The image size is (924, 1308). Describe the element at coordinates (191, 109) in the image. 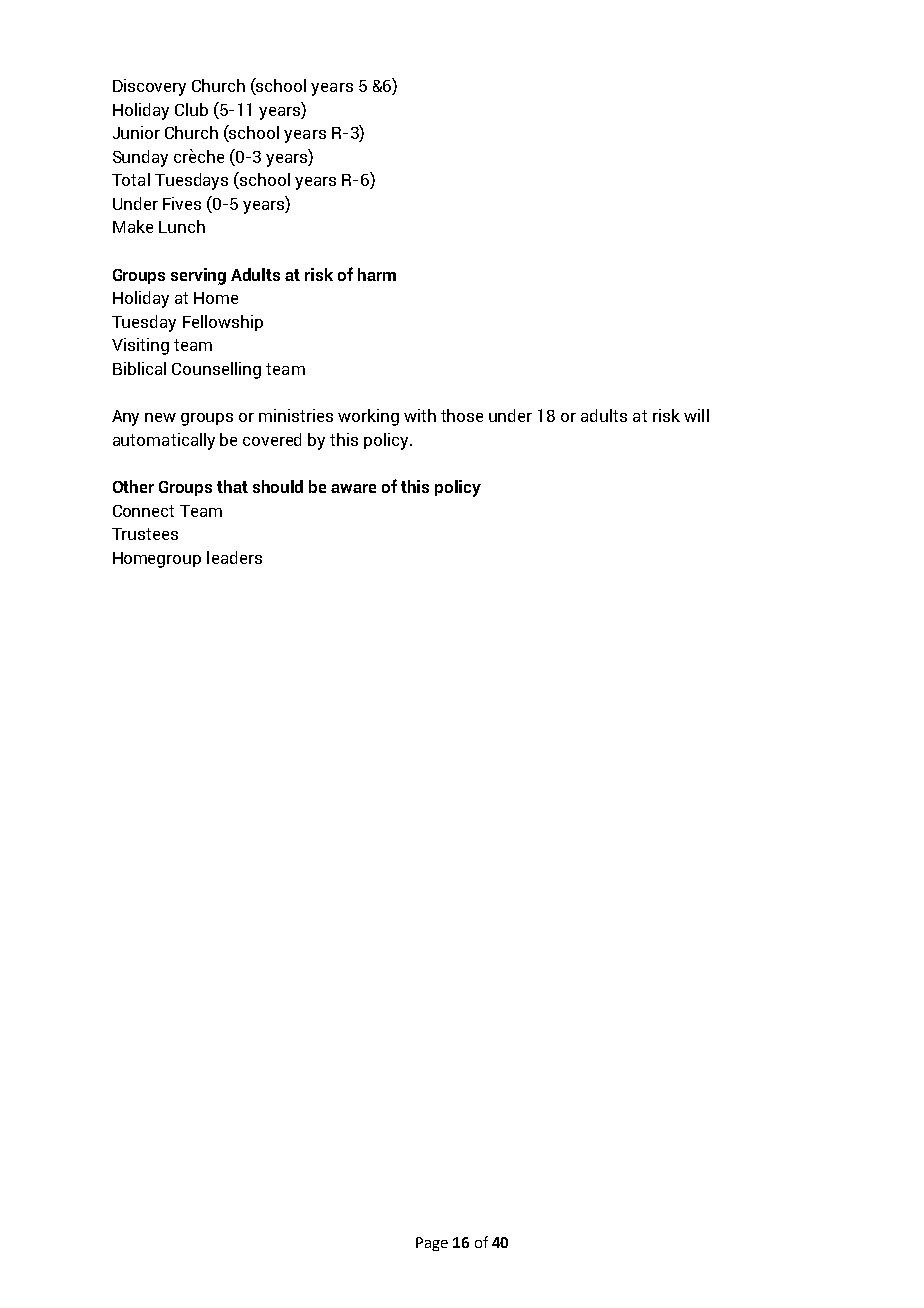

I see `Club` at that location.
